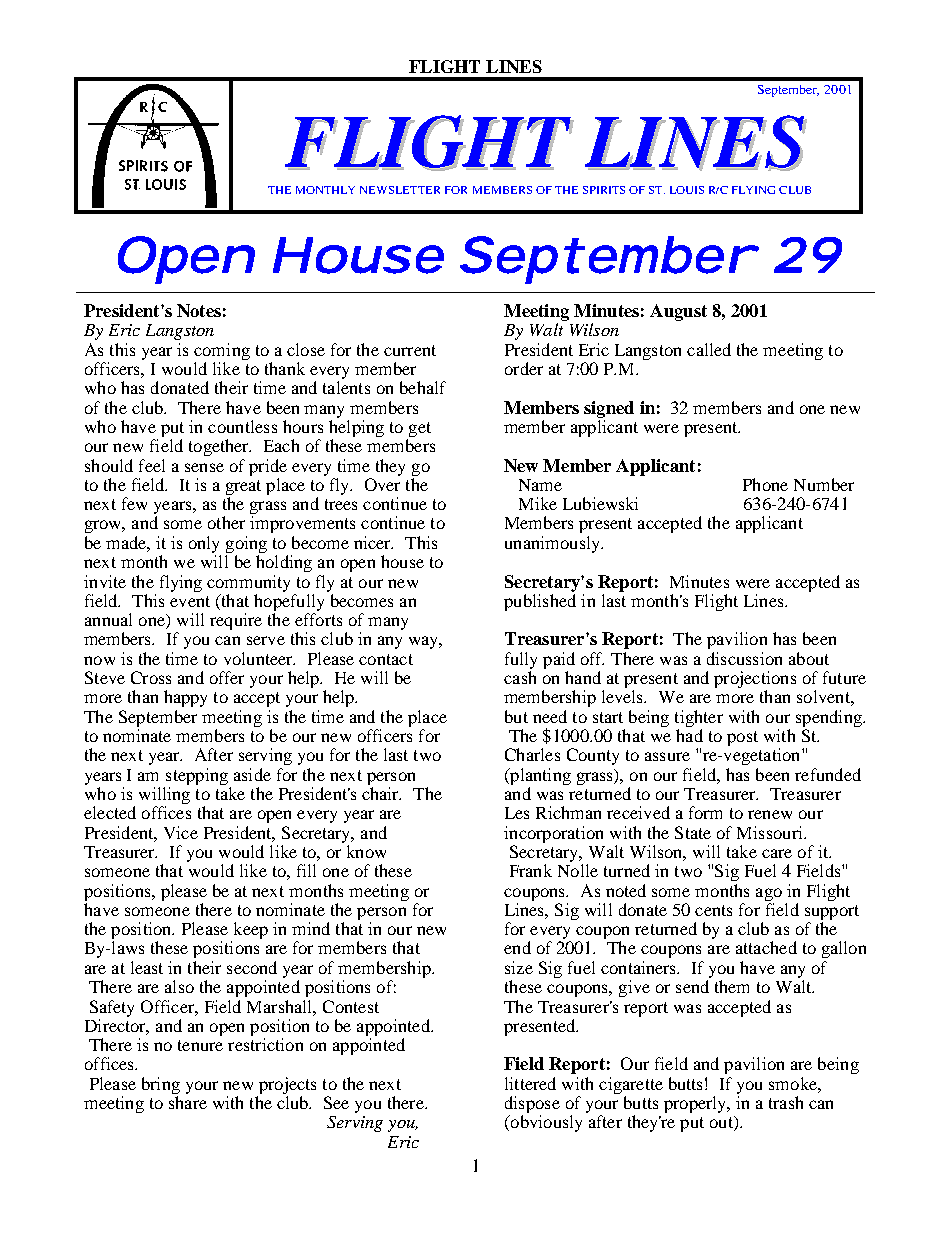 Image resolution: width=952 pixels, height=1233 pixels. Describe the element at coordinates (687, 190) in the screenshot. I see `LOUIS` at that location.
